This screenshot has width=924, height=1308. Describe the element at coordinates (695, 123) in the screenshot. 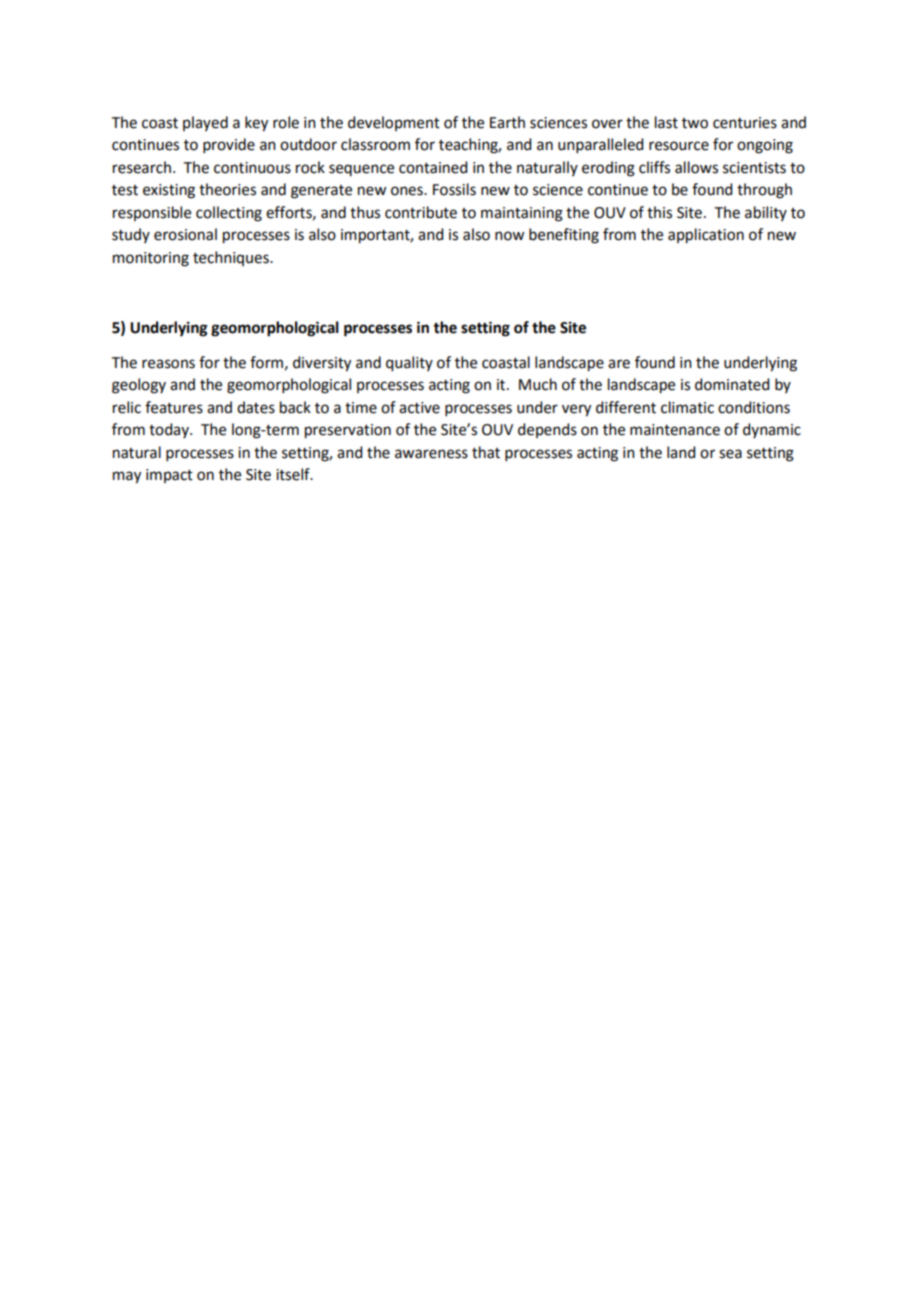

I see `two` at that location.
